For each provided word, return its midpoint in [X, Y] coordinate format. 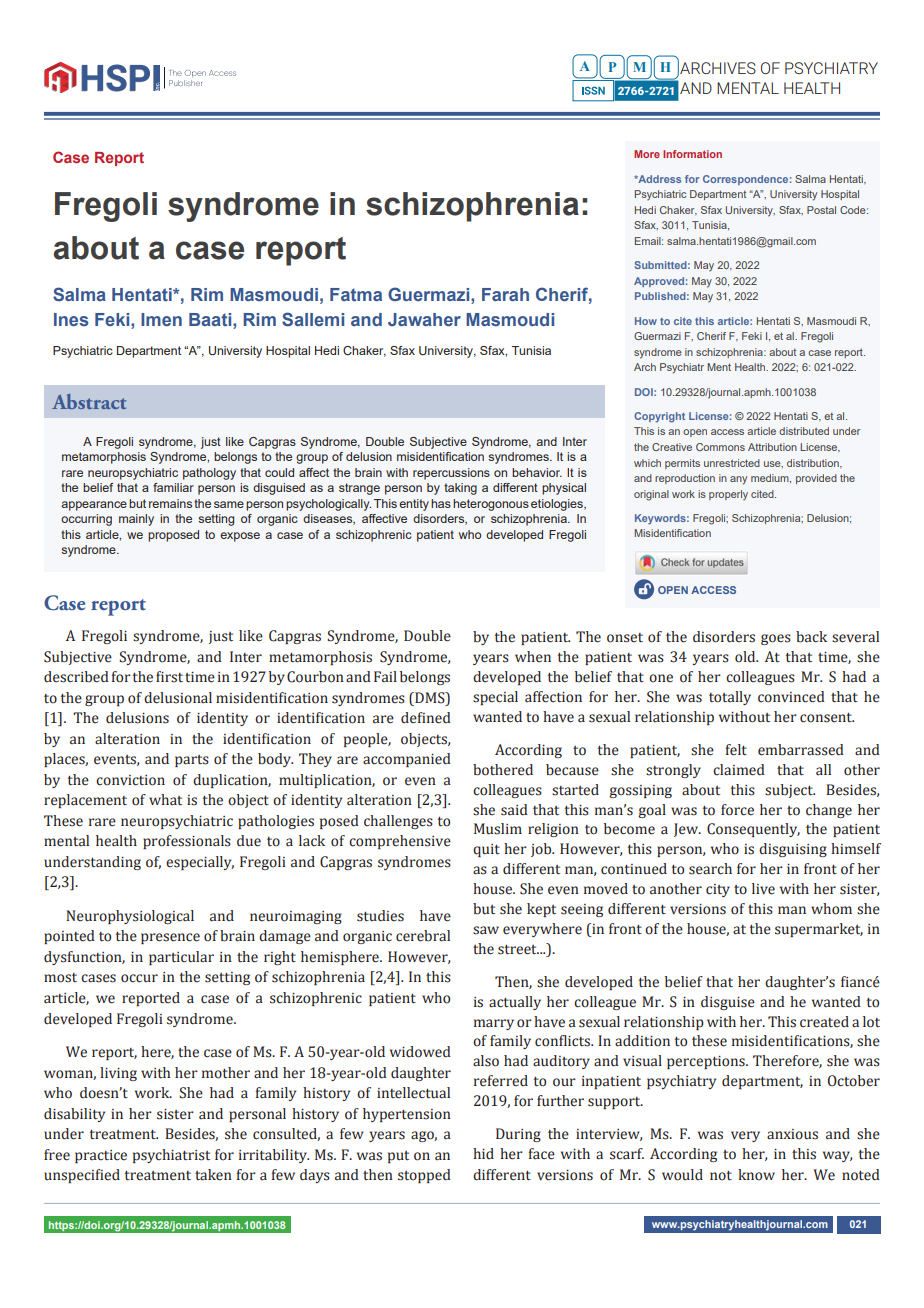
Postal [821, 210]
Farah [505, 294]
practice [101, 1156]
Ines [71, 319]
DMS [430, 698]
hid [483, 1153]
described [76, 677]
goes [776, 639]
